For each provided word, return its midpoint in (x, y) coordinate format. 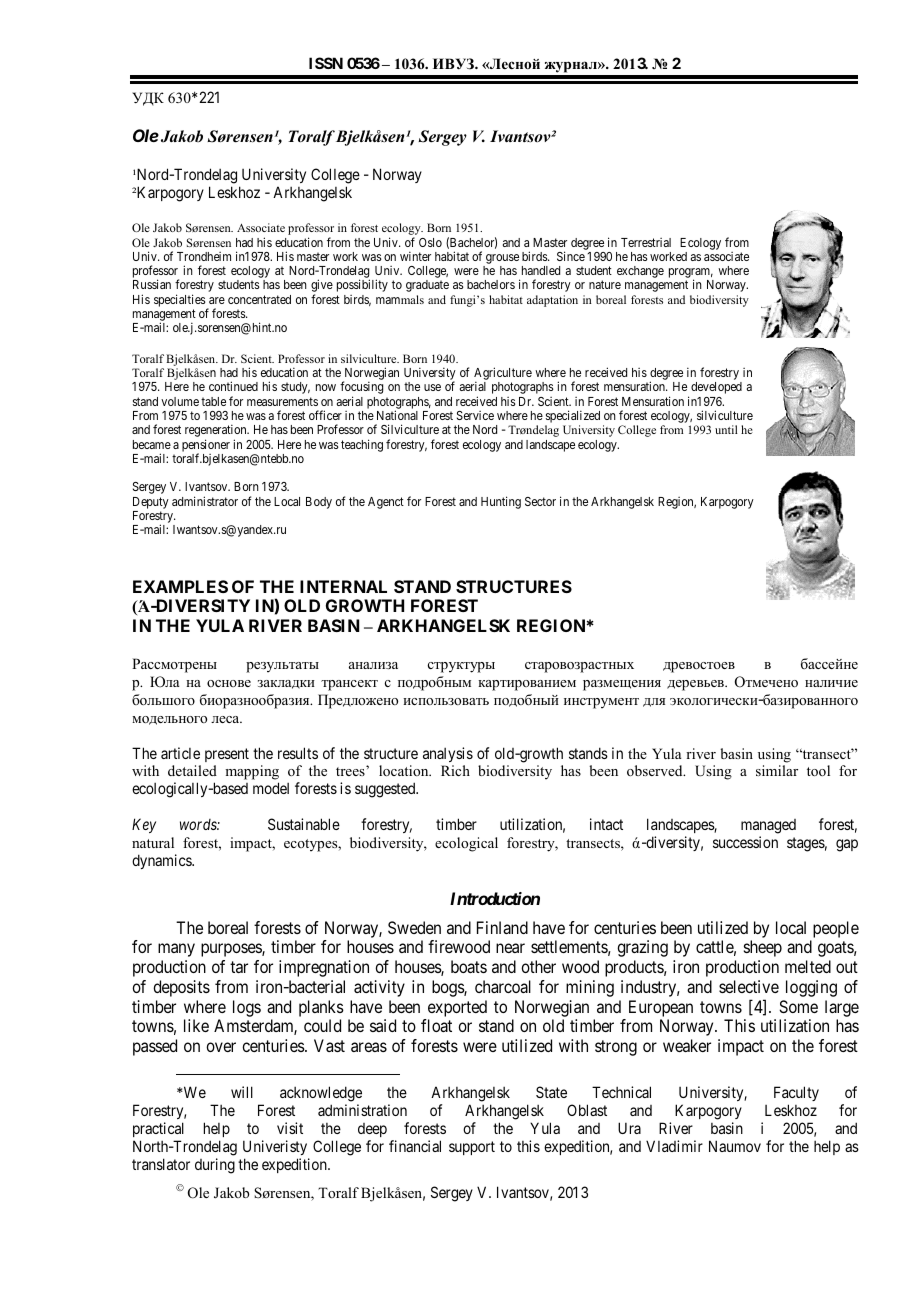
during (215, 1166)
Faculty (796, 1093)
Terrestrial (646, 242)
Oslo (430, 242)
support (472, 1148)
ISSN (326, 63)
